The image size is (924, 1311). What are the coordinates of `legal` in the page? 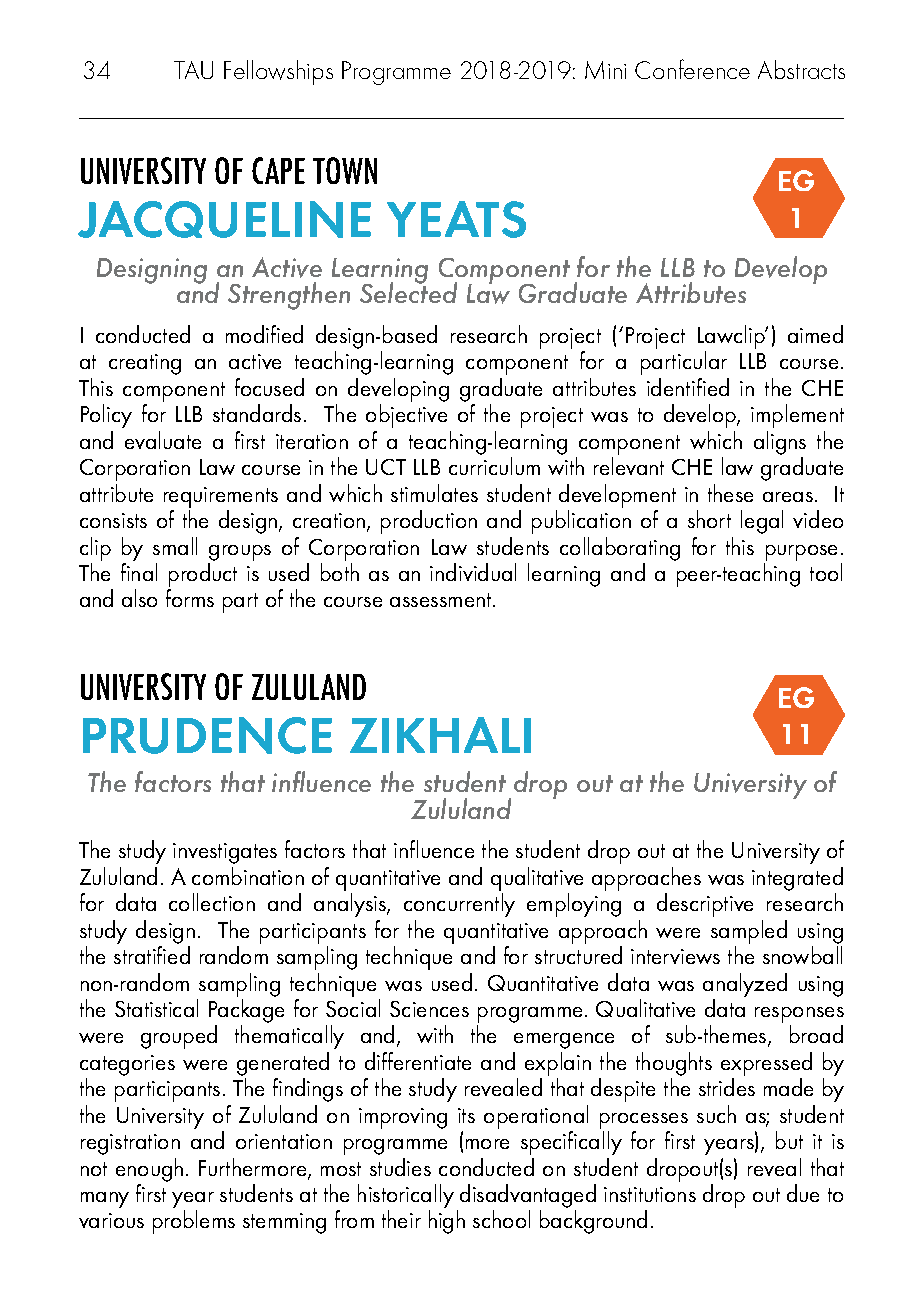 It's located at (762, 522).
